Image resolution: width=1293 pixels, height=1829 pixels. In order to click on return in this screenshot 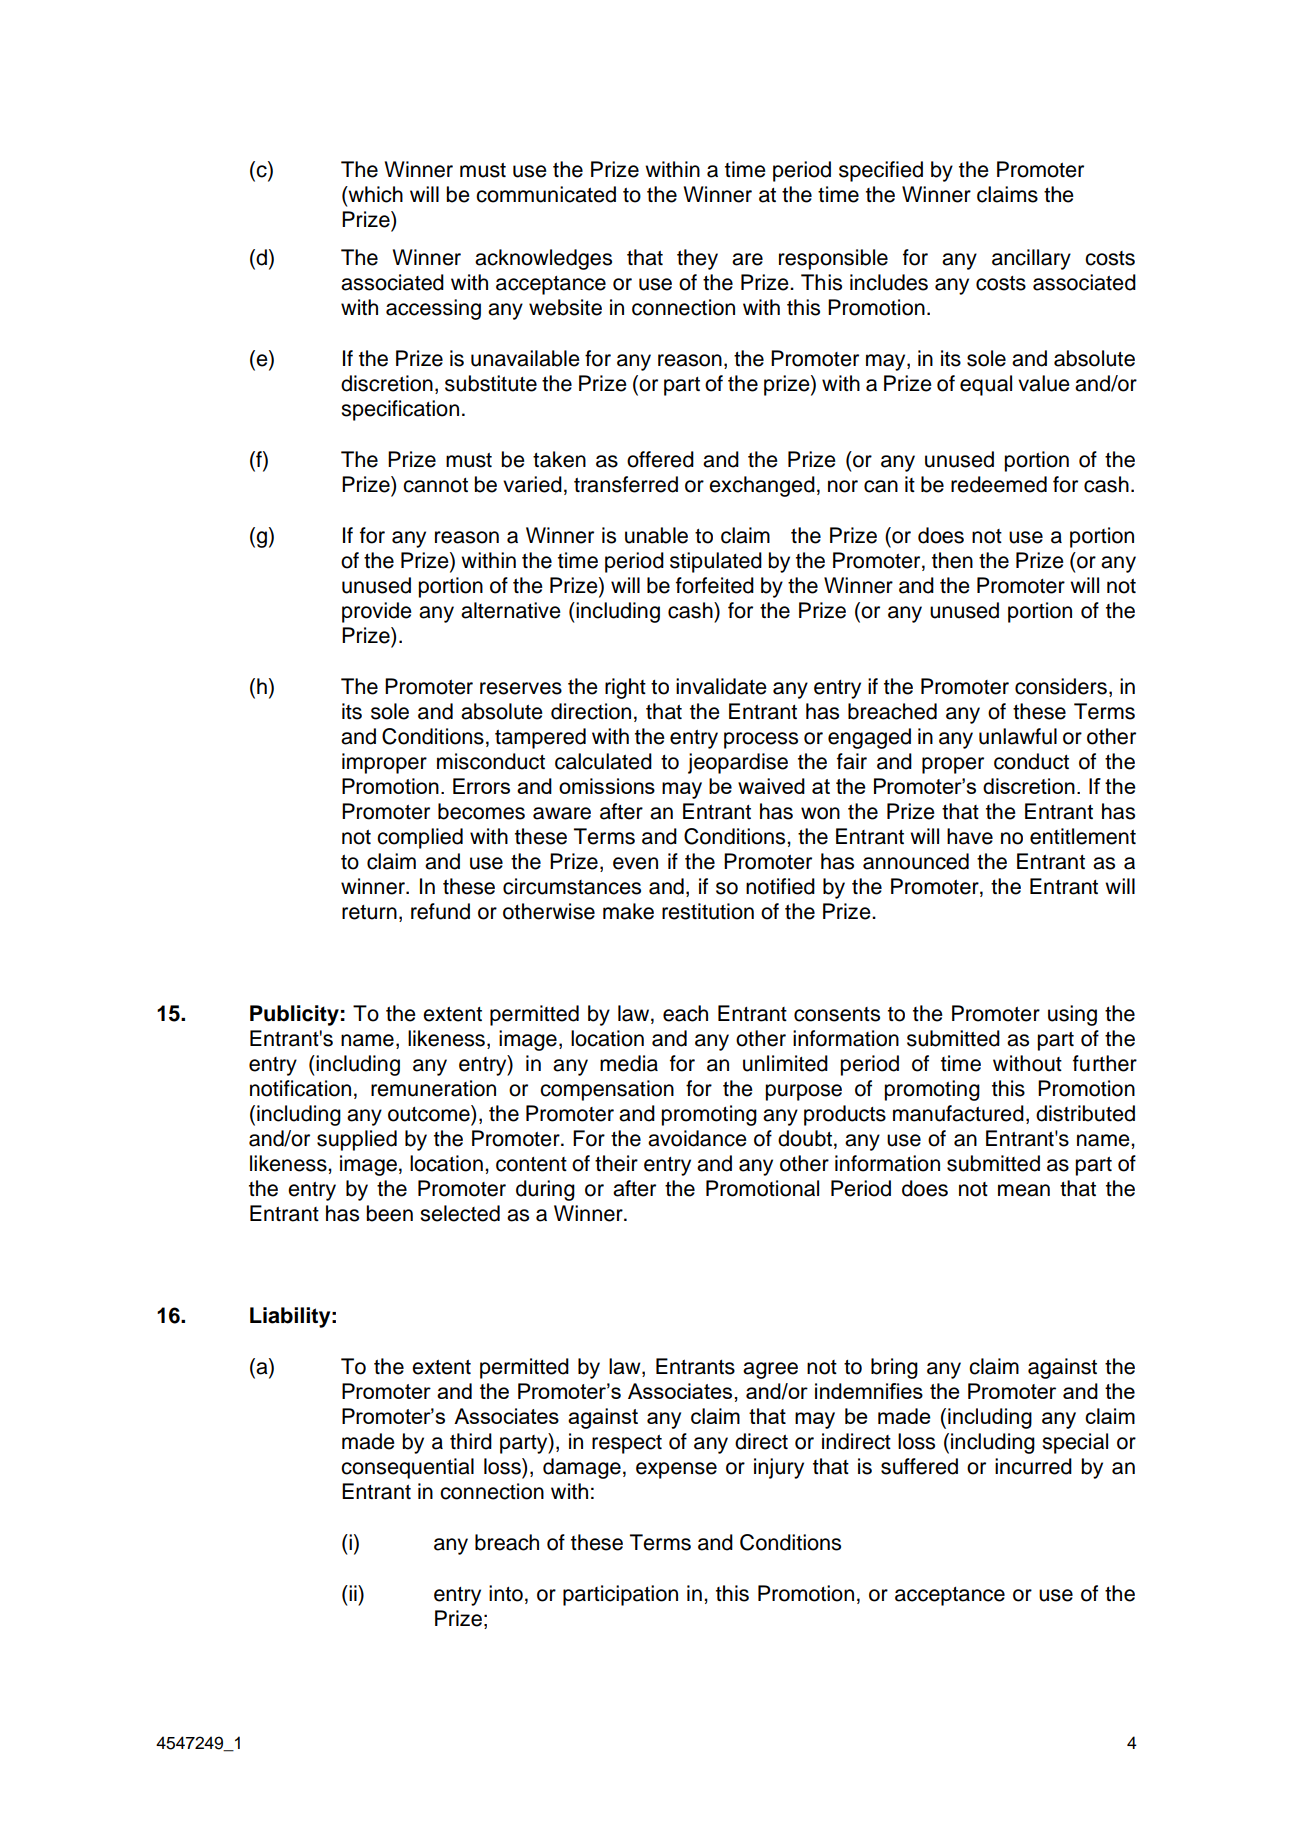, I will do `click(369, 912)`.
